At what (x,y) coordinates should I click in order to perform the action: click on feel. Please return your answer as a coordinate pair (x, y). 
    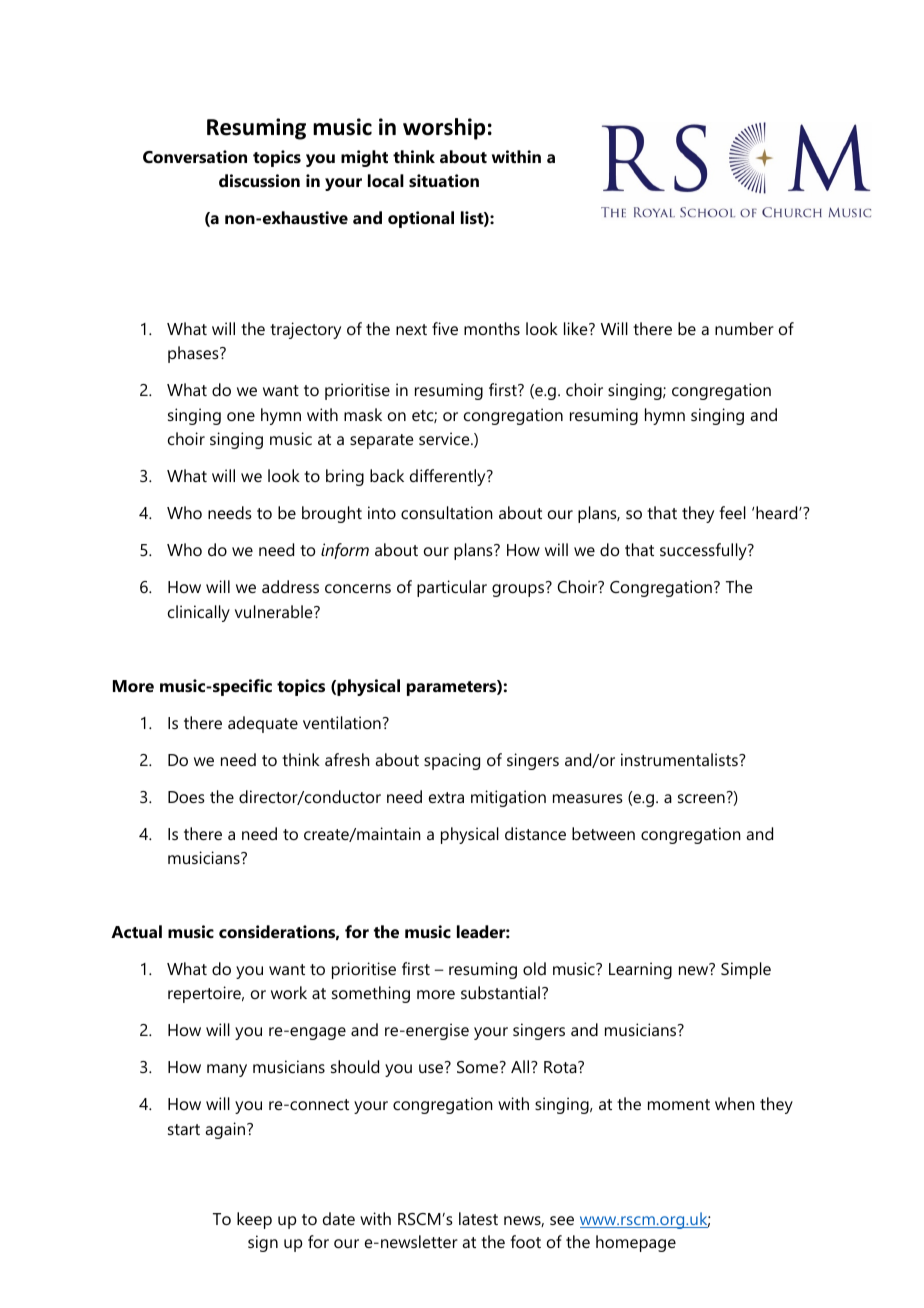
    Looking at the image, I should click on (732, 512).
